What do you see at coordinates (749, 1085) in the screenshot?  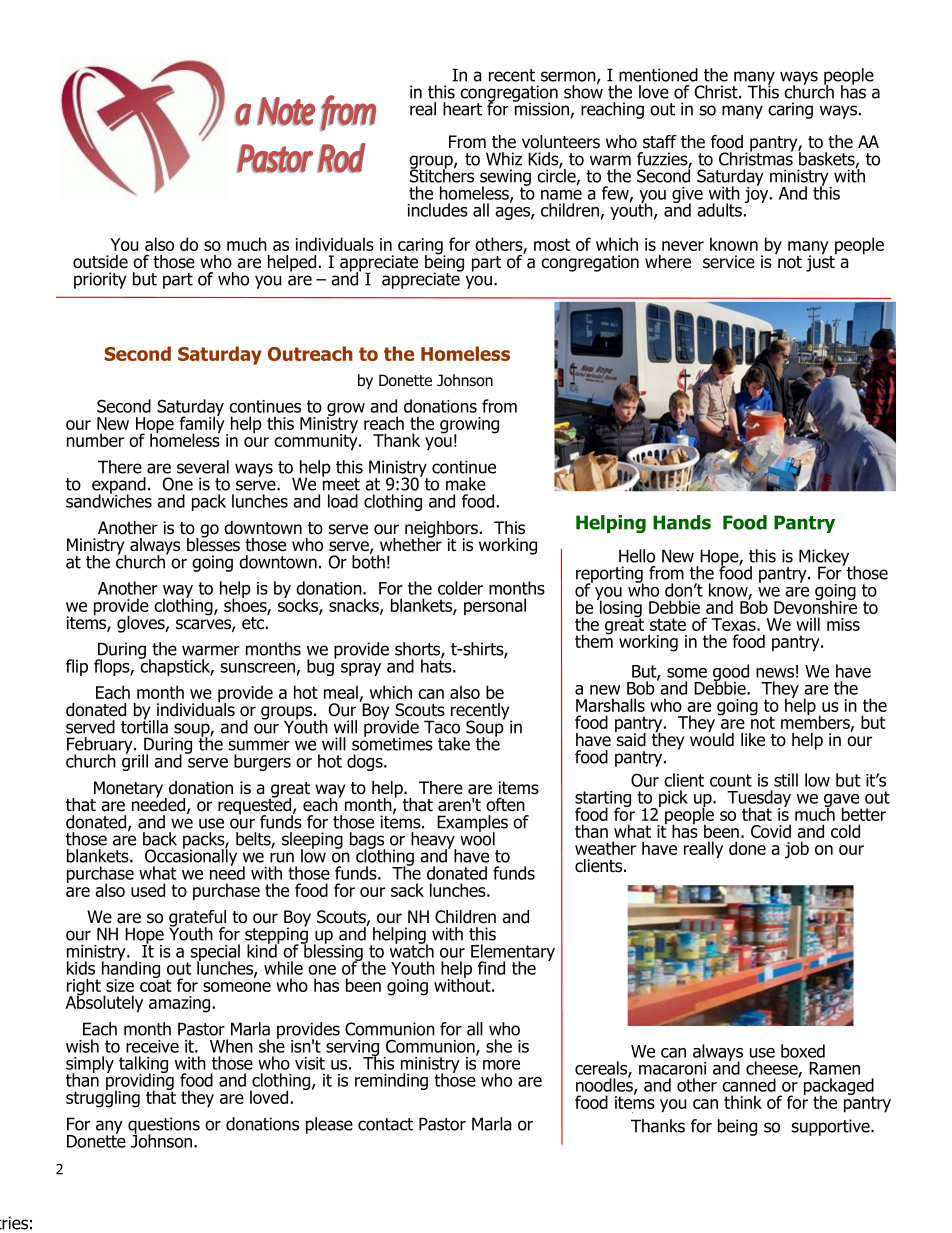 I see `canned` at bounding box center [749, 1085].
